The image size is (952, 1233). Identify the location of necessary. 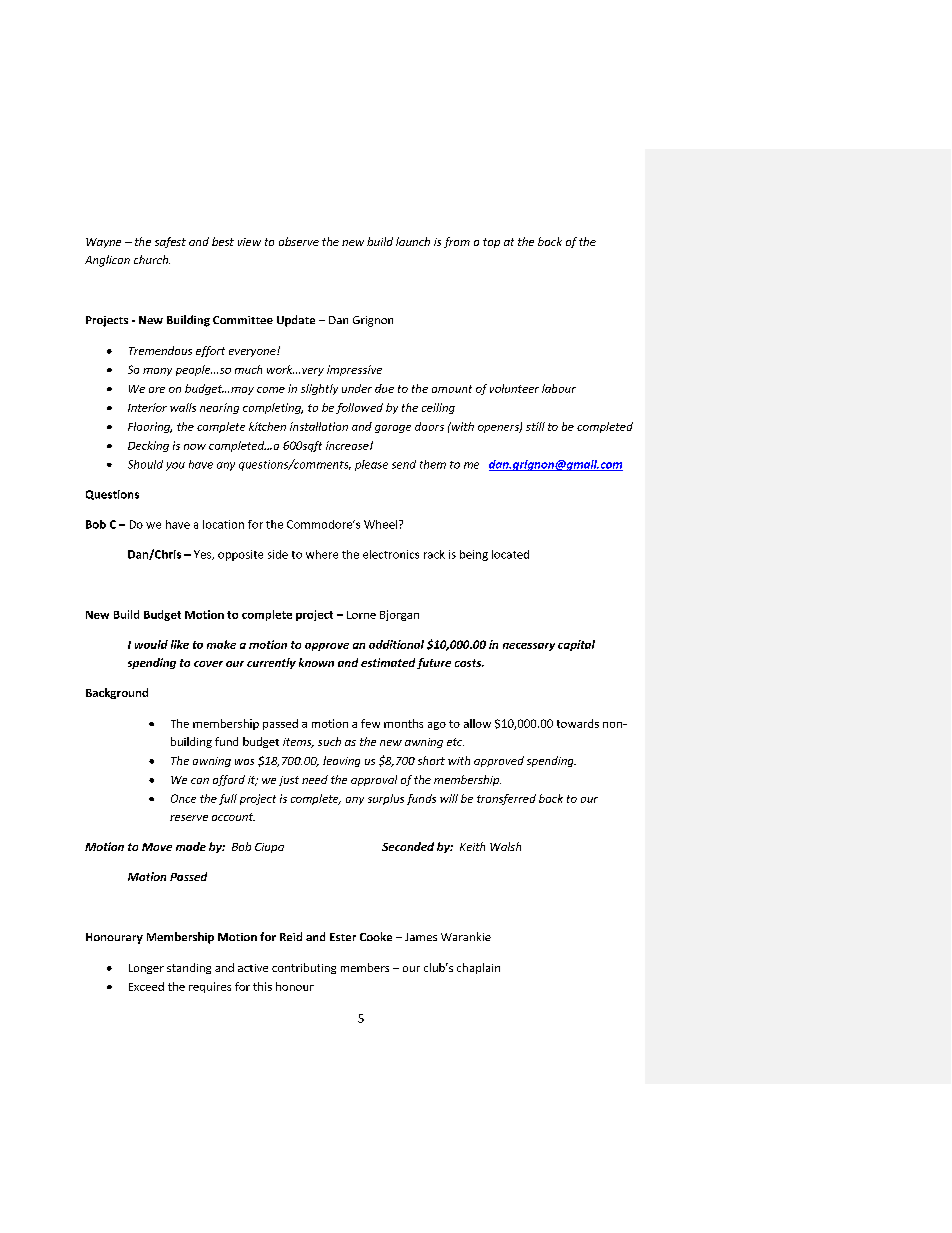
(529, 647).
